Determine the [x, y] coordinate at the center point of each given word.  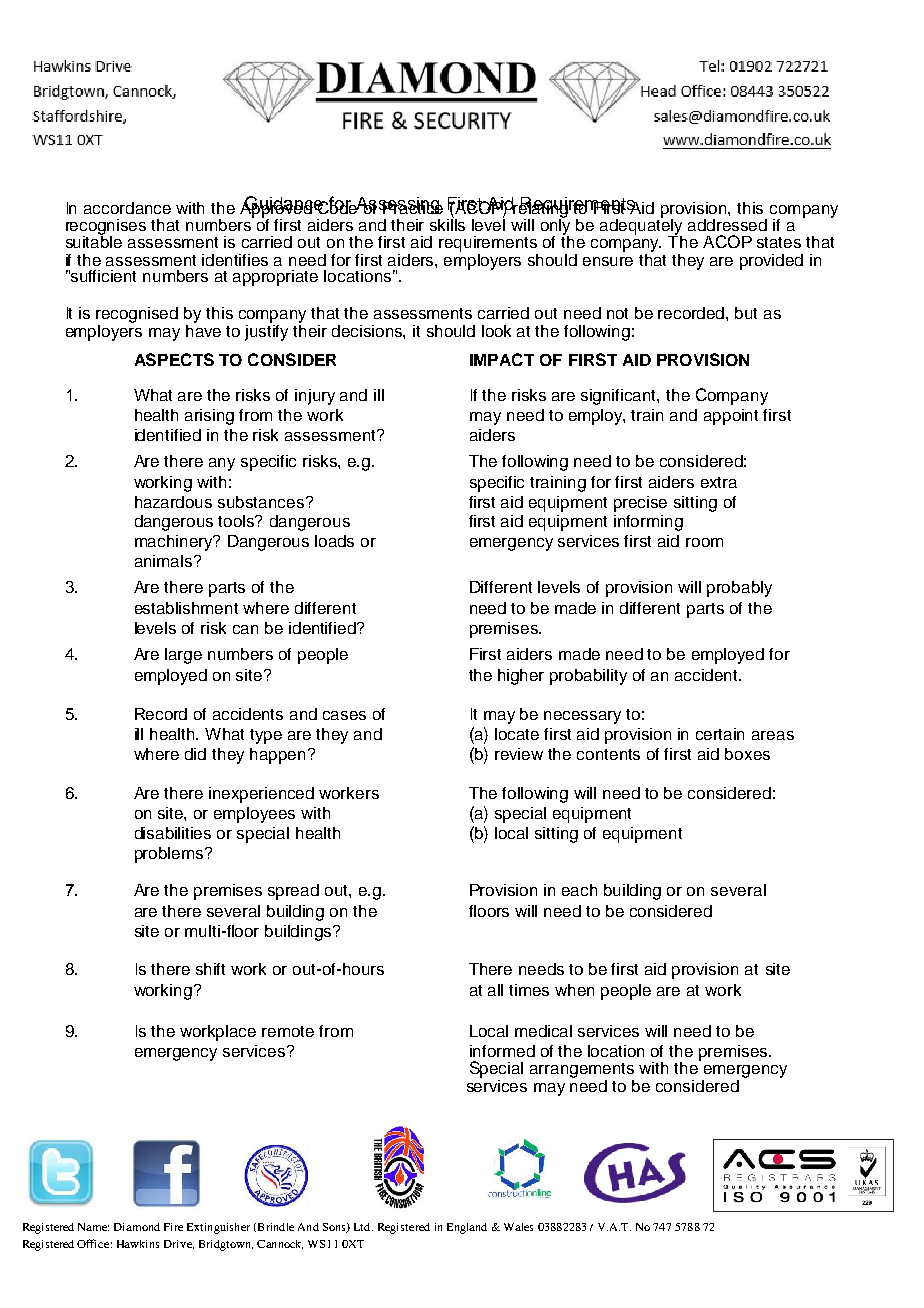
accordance [127, 208]
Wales [518, 1227]
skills [447, 223]
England [467, 1228]
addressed [727, 225]
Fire [173, 1227]
